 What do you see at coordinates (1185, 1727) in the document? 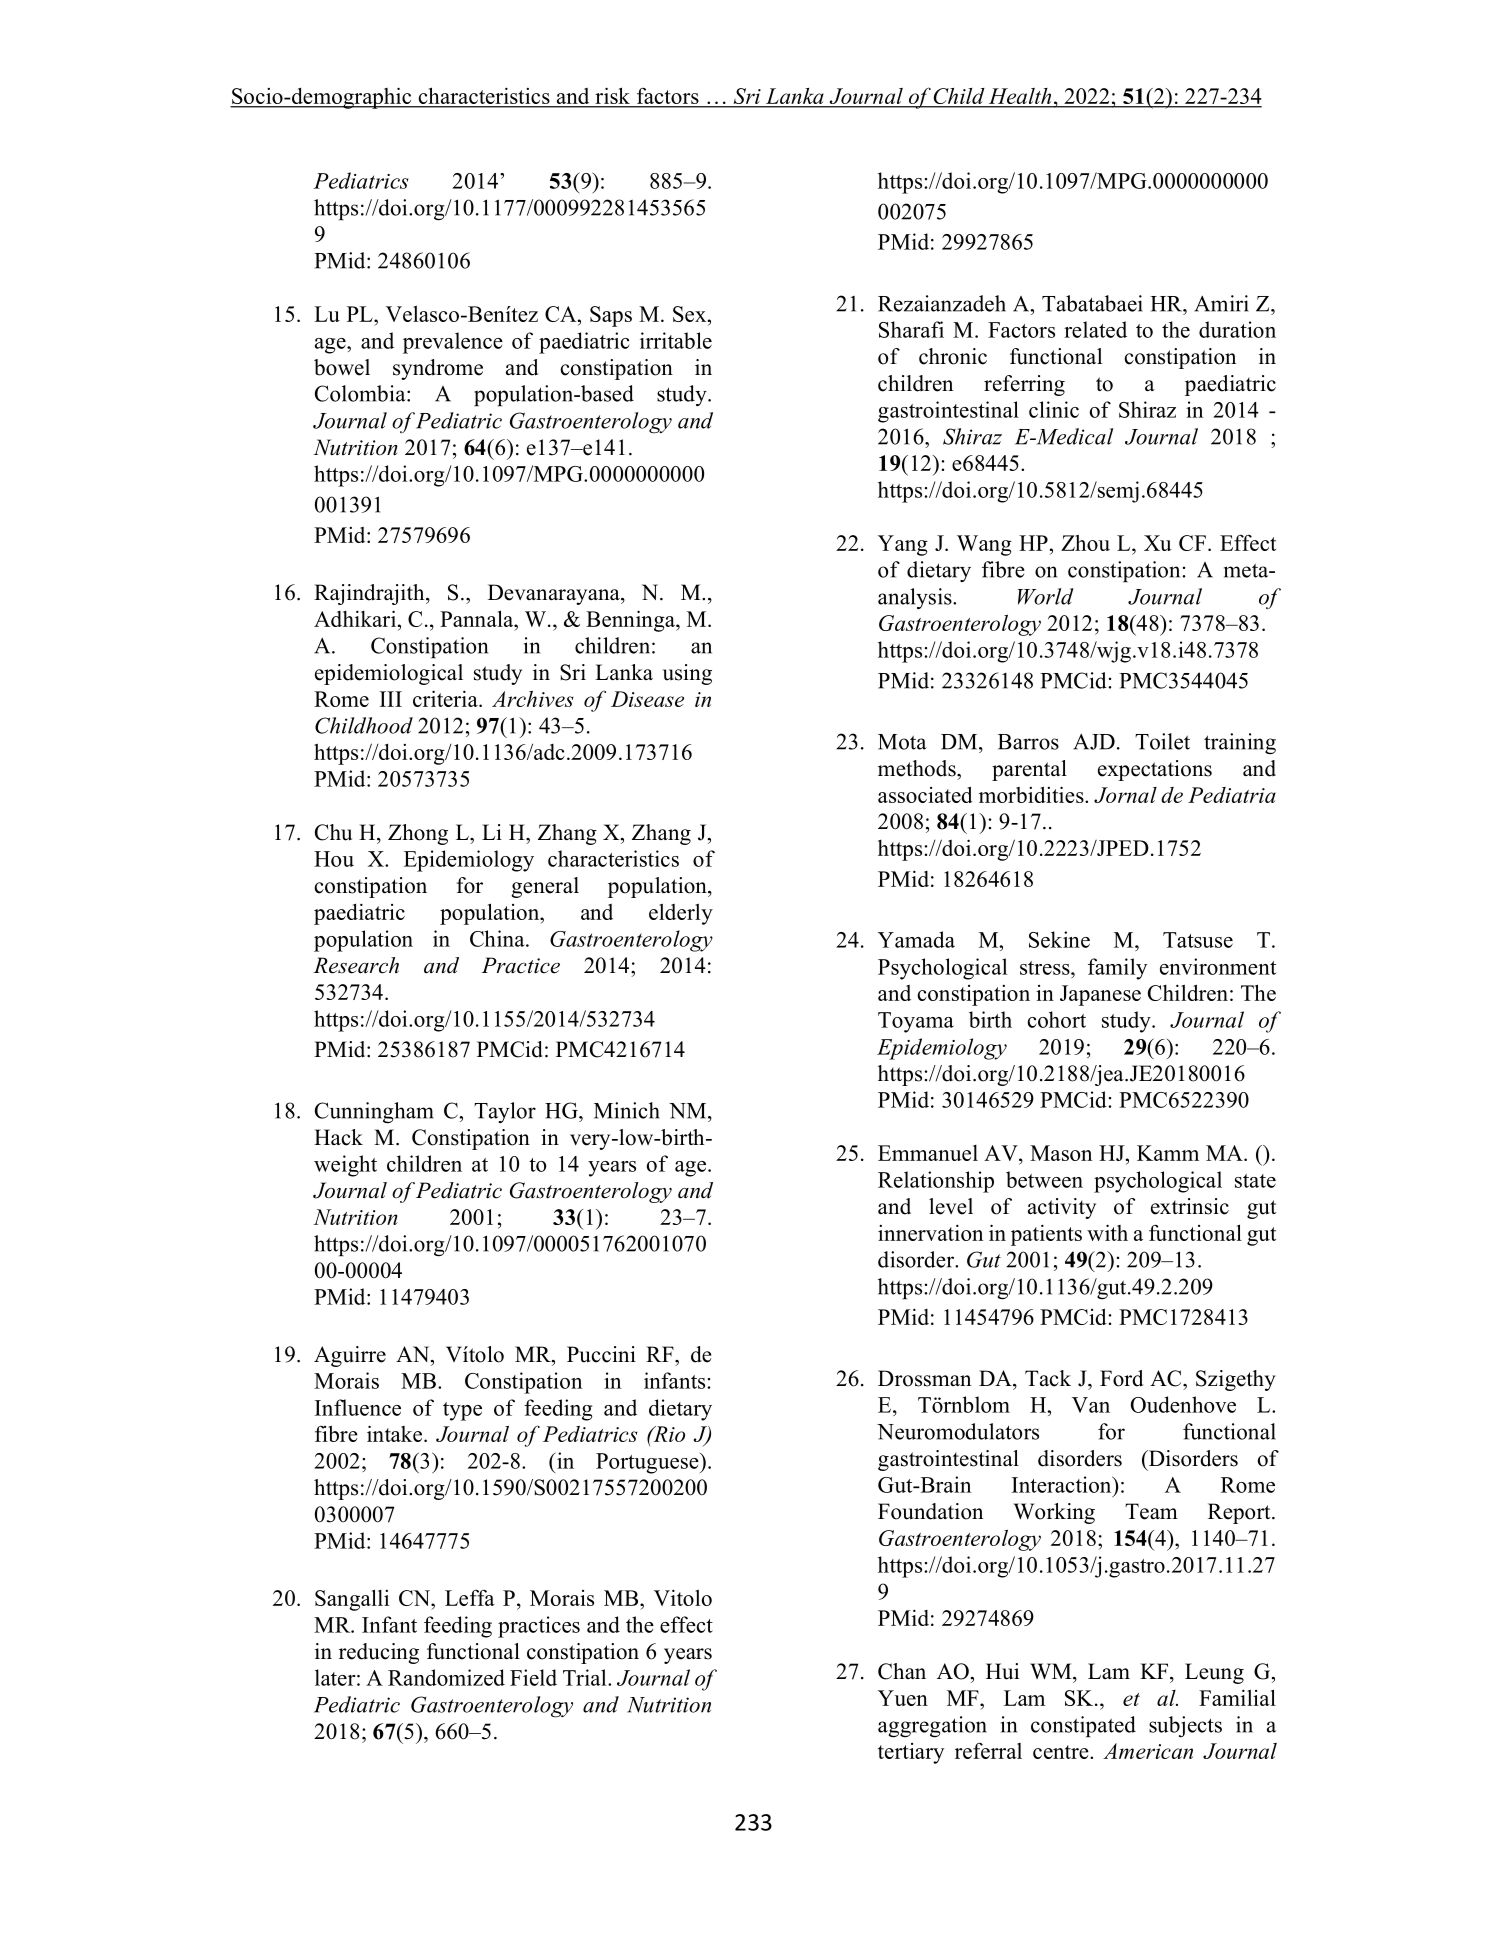
I see `subjects` at bounding box center [1185, 1727].
